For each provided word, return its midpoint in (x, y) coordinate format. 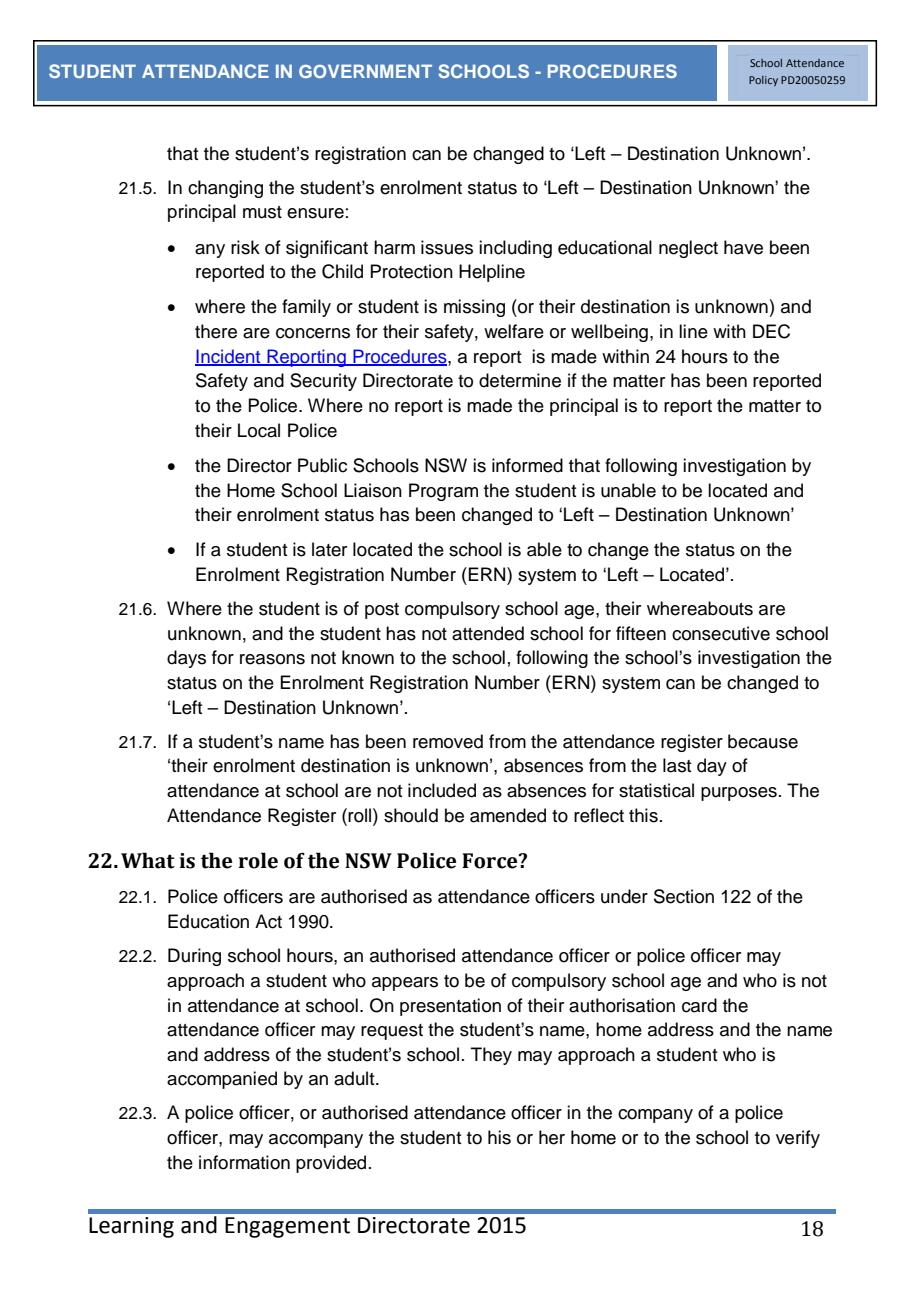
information (244, 1162)
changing (225, 189)
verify (798, 1139)
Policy (763, 81)
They (491, 1056)
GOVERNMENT (365, 71)
